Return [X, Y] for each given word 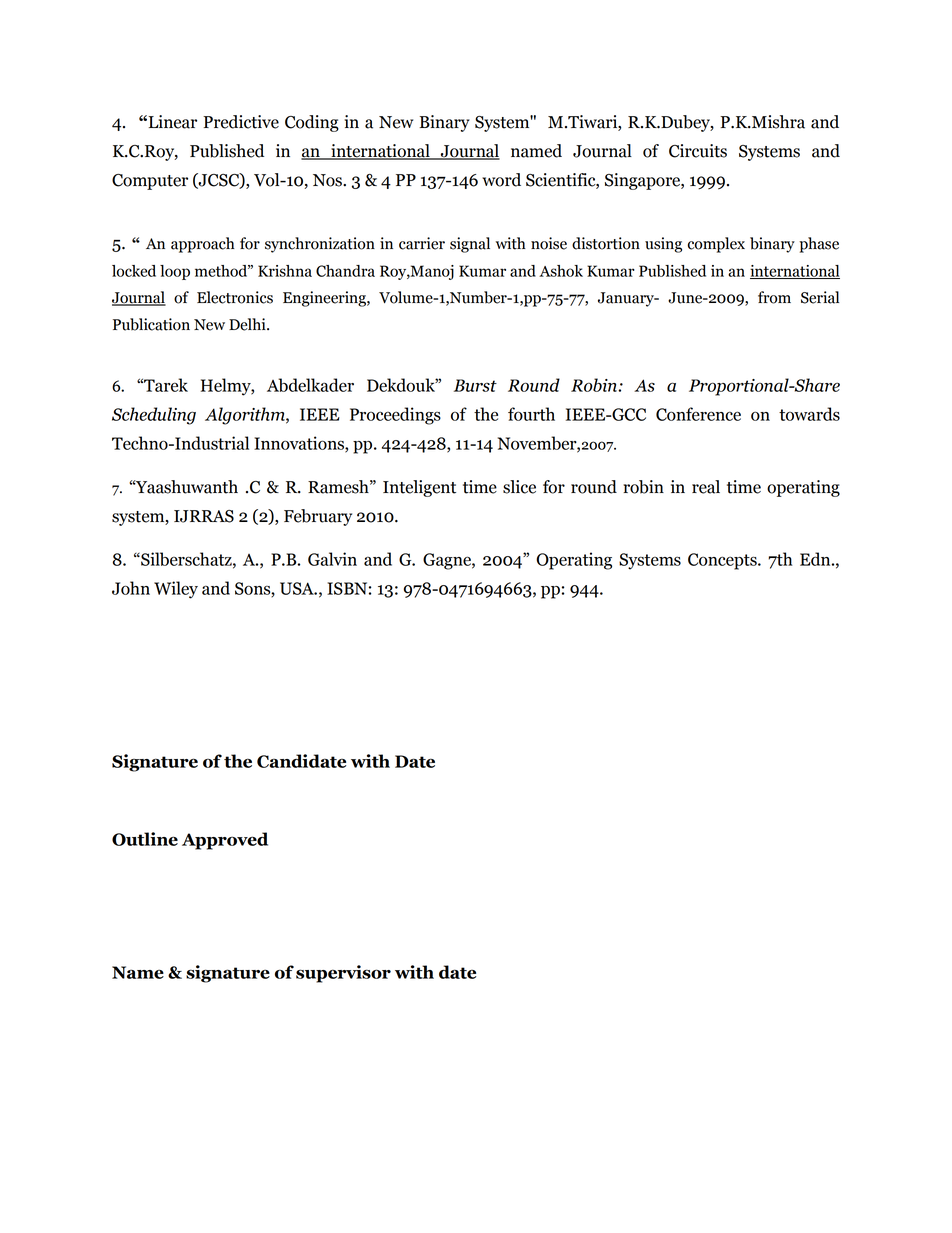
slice [519, 487]
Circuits [698, 151]
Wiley [176, 590]
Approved [225, 841]
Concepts [723, 561]
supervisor [343, 974]
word [501, 180]
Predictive [241, 122]
